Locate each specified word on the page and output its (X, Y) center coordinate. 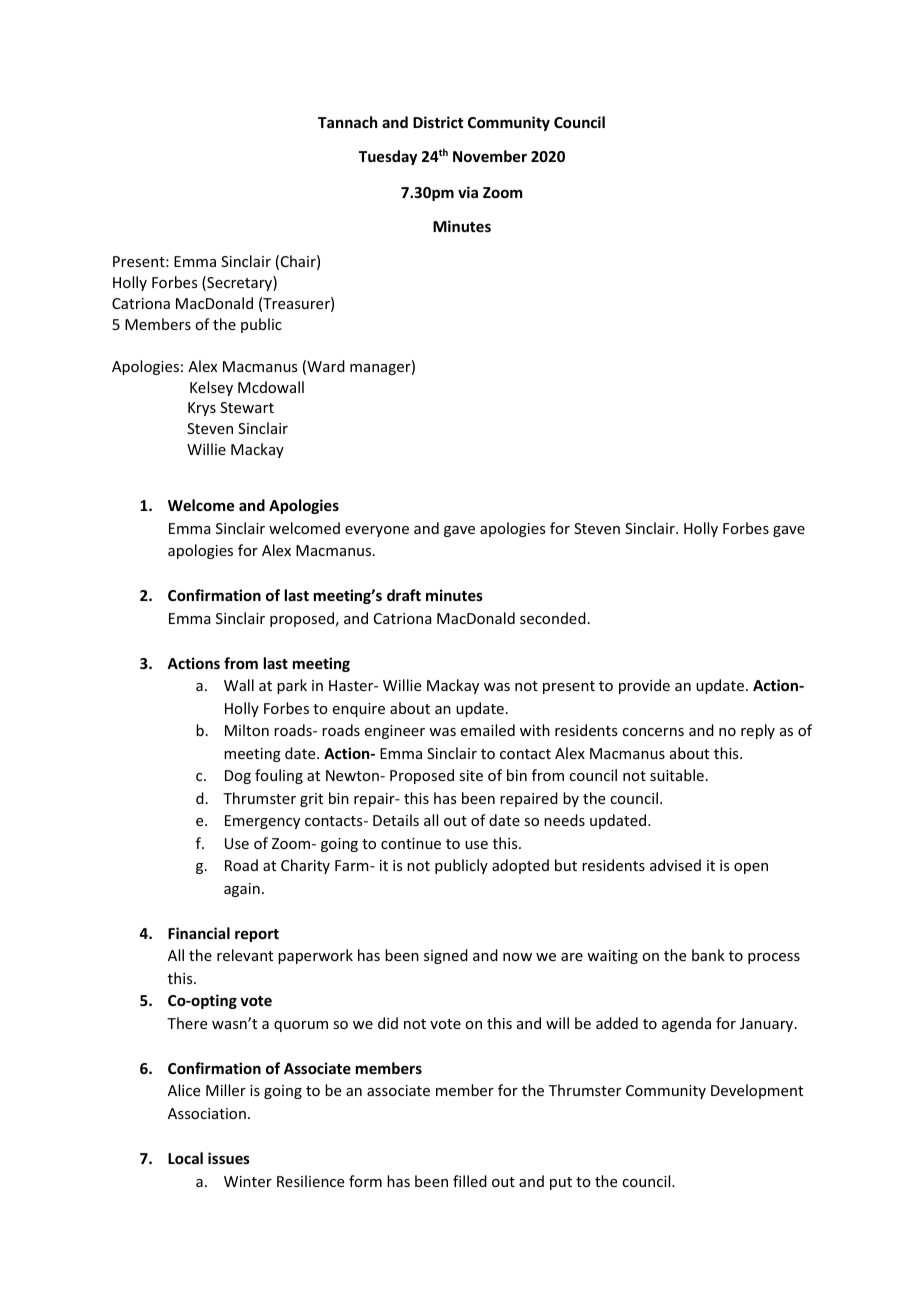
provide (644, 686)
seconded (553, 618)
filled (470, 1181)
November (490, 156)
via (468, 192)
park (292, 686)
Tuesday (388, 157)
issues (229, 1158)
